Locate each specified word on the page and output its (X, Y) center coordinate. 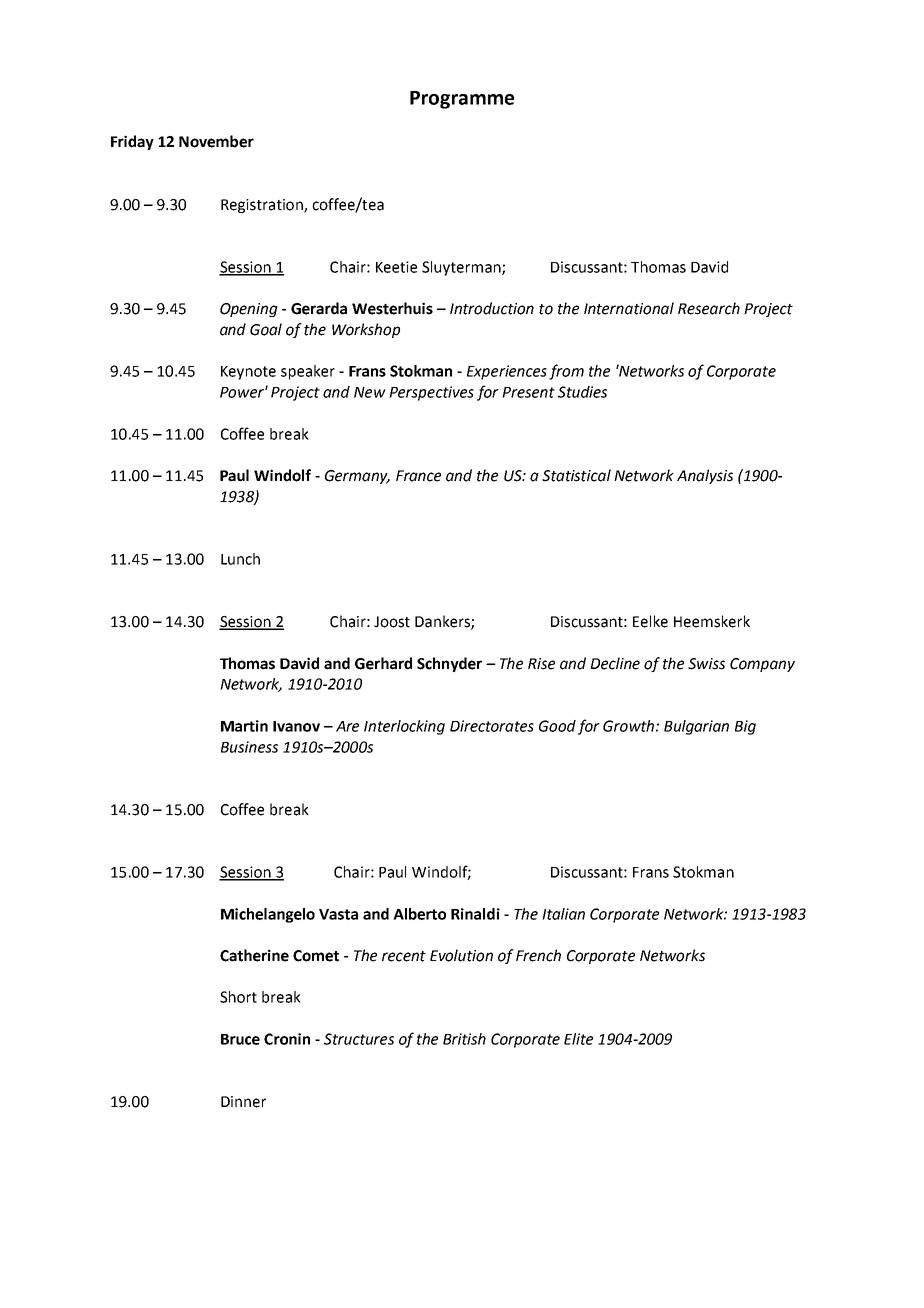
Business (249, 747)
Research (709, 308)
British (464, 1039)
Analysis (705, 476)
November (216, 141)
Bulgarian (696, 727)
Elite (578, 1039)
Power (243, 392)
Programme (462, 100)
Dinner (243, 1102)
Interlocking (404, 727)
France (418, 476)
